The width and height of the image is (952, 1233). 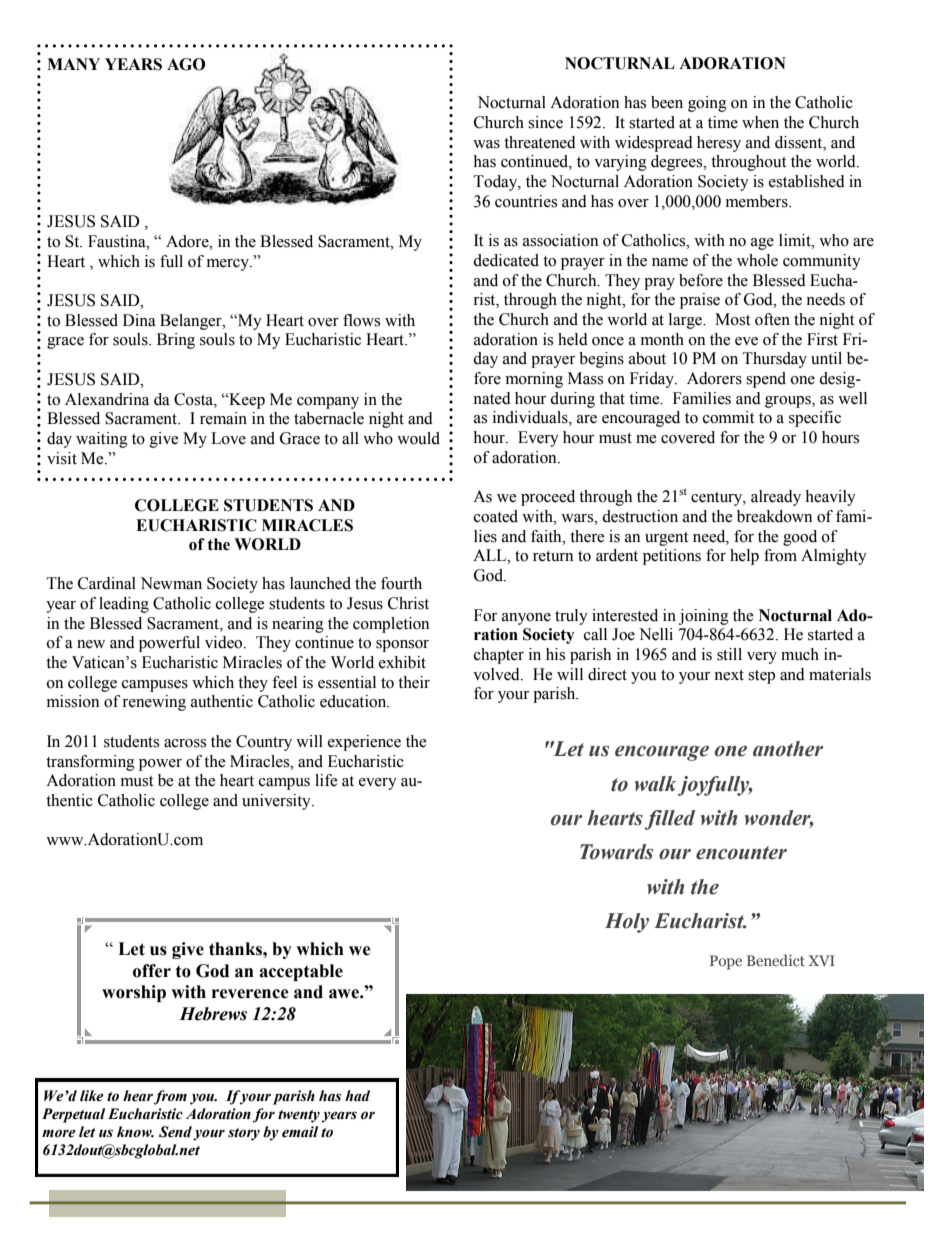 I want to click on joining, so click(x=704, y=617).
